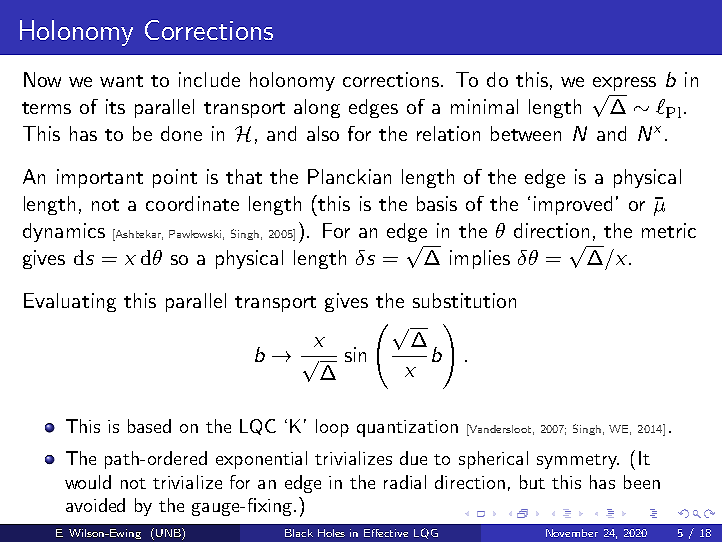 The image size is (722, 542). I want to click on want, so click(121, 81).
